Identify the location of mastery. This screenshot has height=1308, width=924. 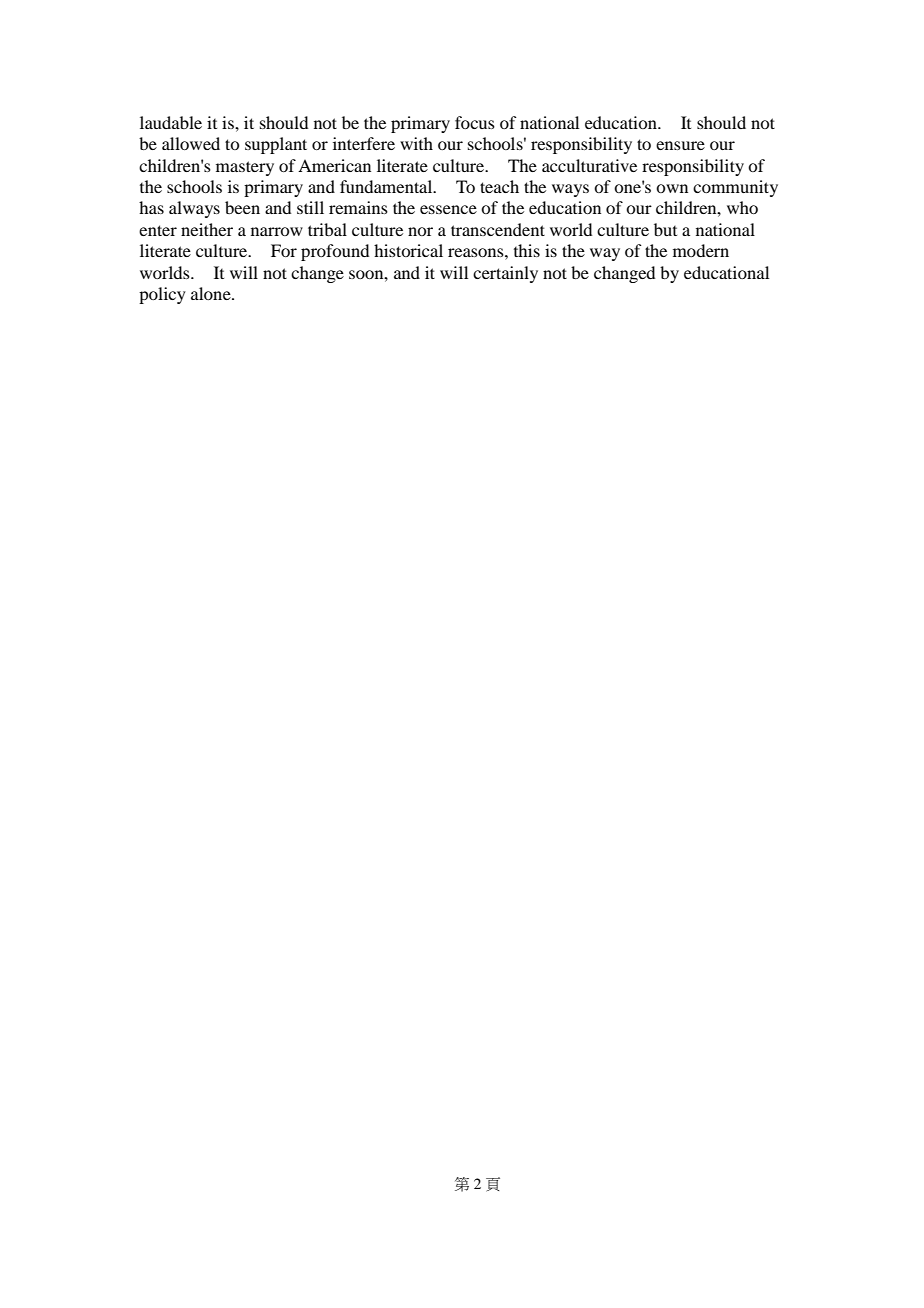
(245, 168).
